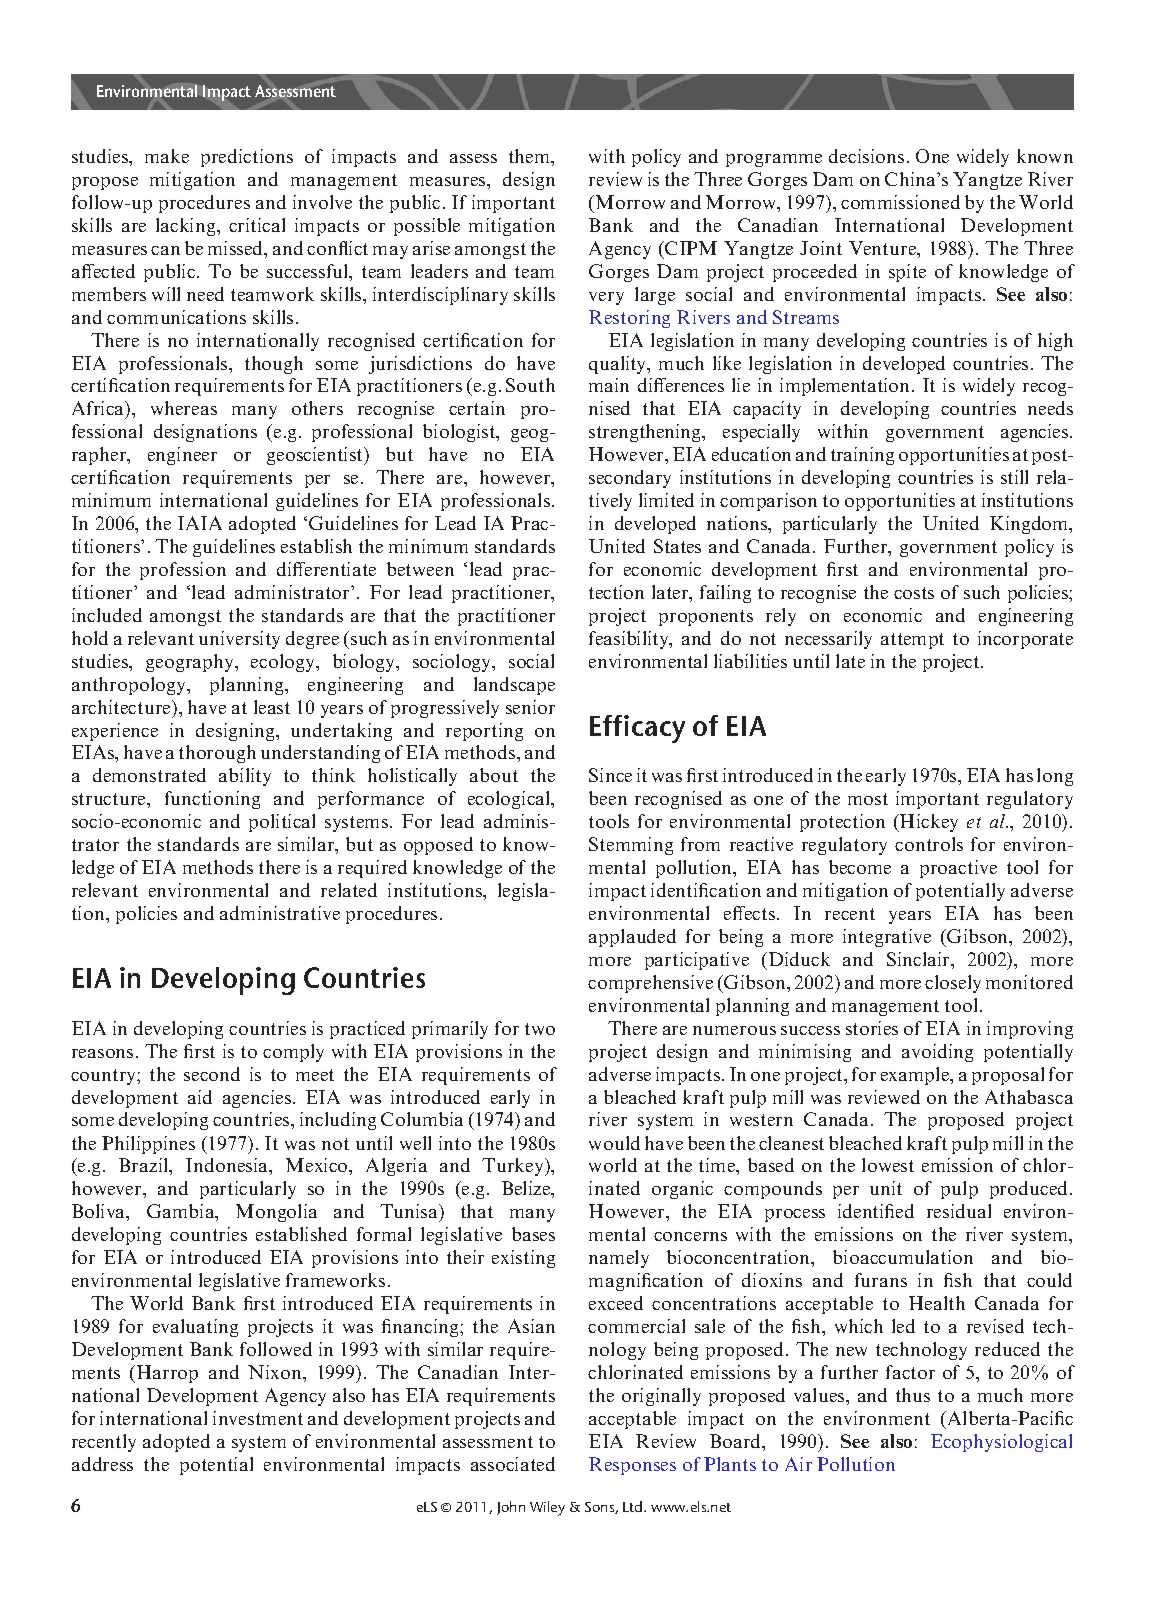  I want to click on commissioned, so click(900, 202).
